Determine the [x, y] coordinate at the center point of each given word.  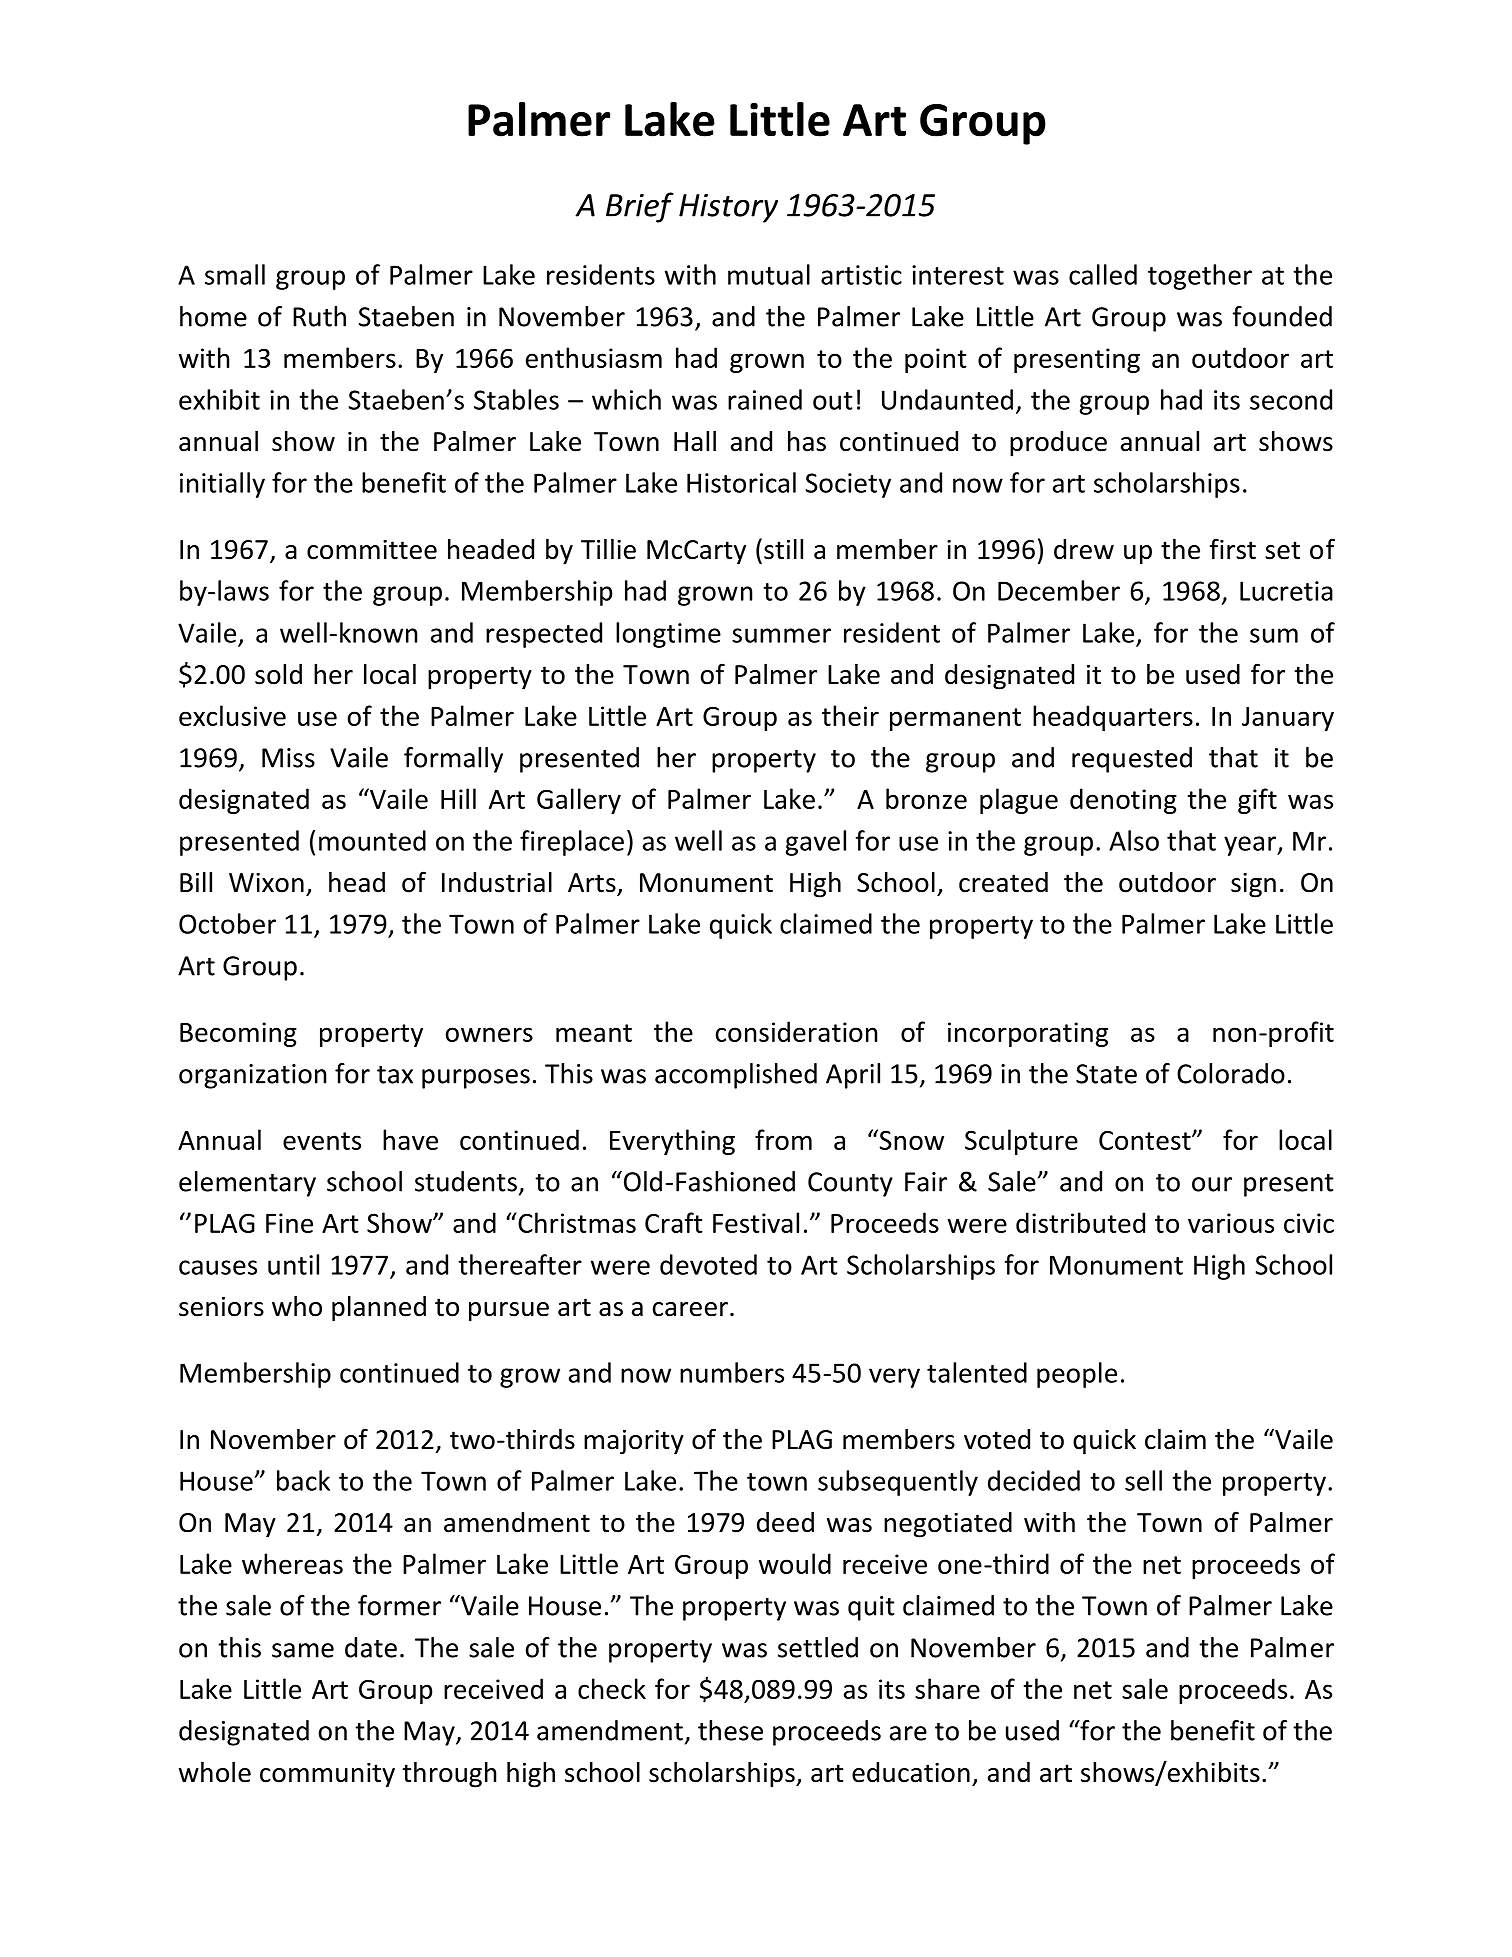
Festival [756, 1222]
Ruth [319, 316]
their [850, 715]
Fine [289, 1223]
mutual [769, 274]
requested [1132, 760]
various [1231, 1223]
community [327, 1775]
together [1200, 277]
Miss [288, 758]
